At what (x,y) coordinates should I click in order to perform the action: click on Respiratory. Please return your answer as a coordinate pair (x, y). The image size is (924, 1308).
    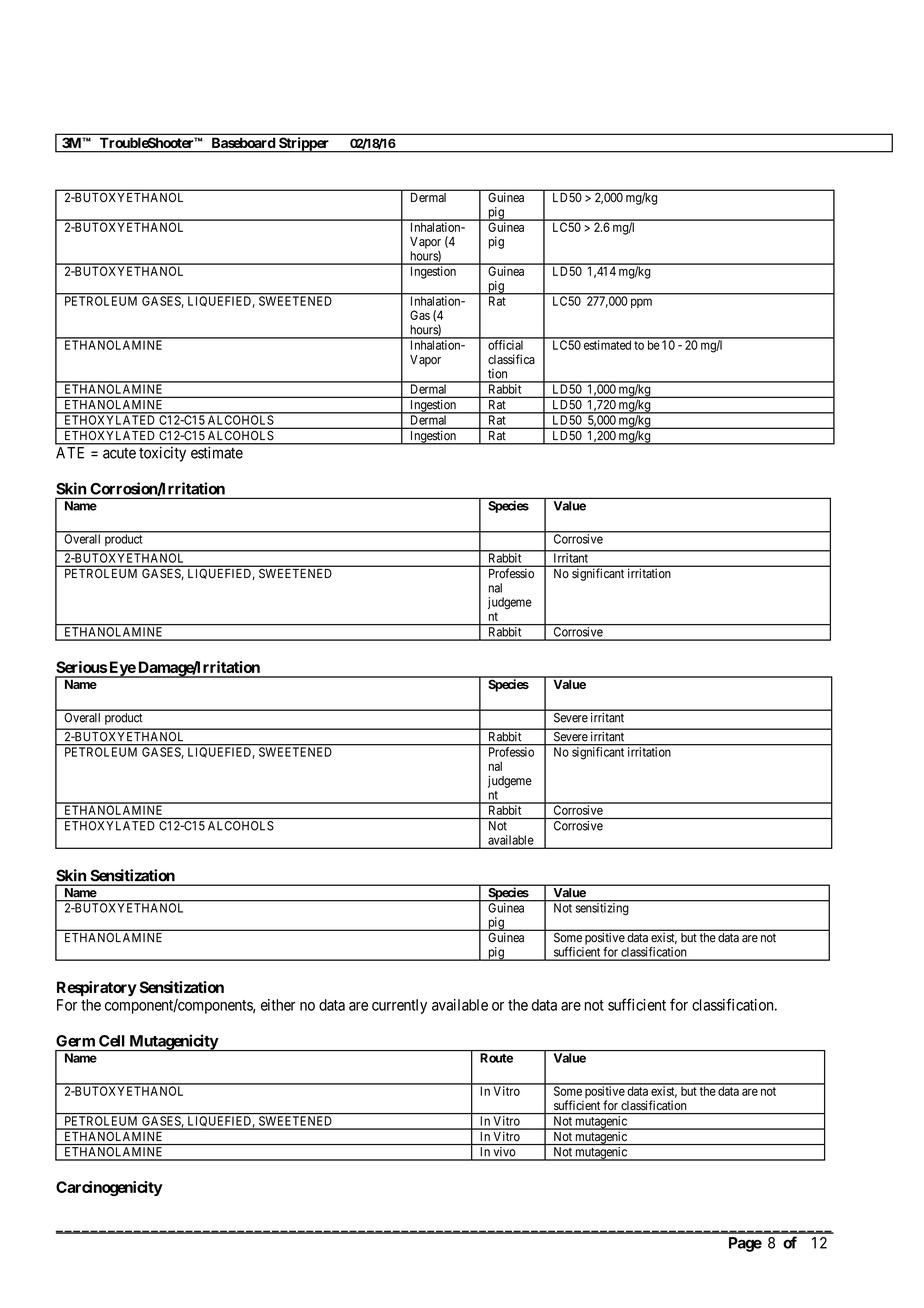
    Looking at the image, I should click on (97, 988).
